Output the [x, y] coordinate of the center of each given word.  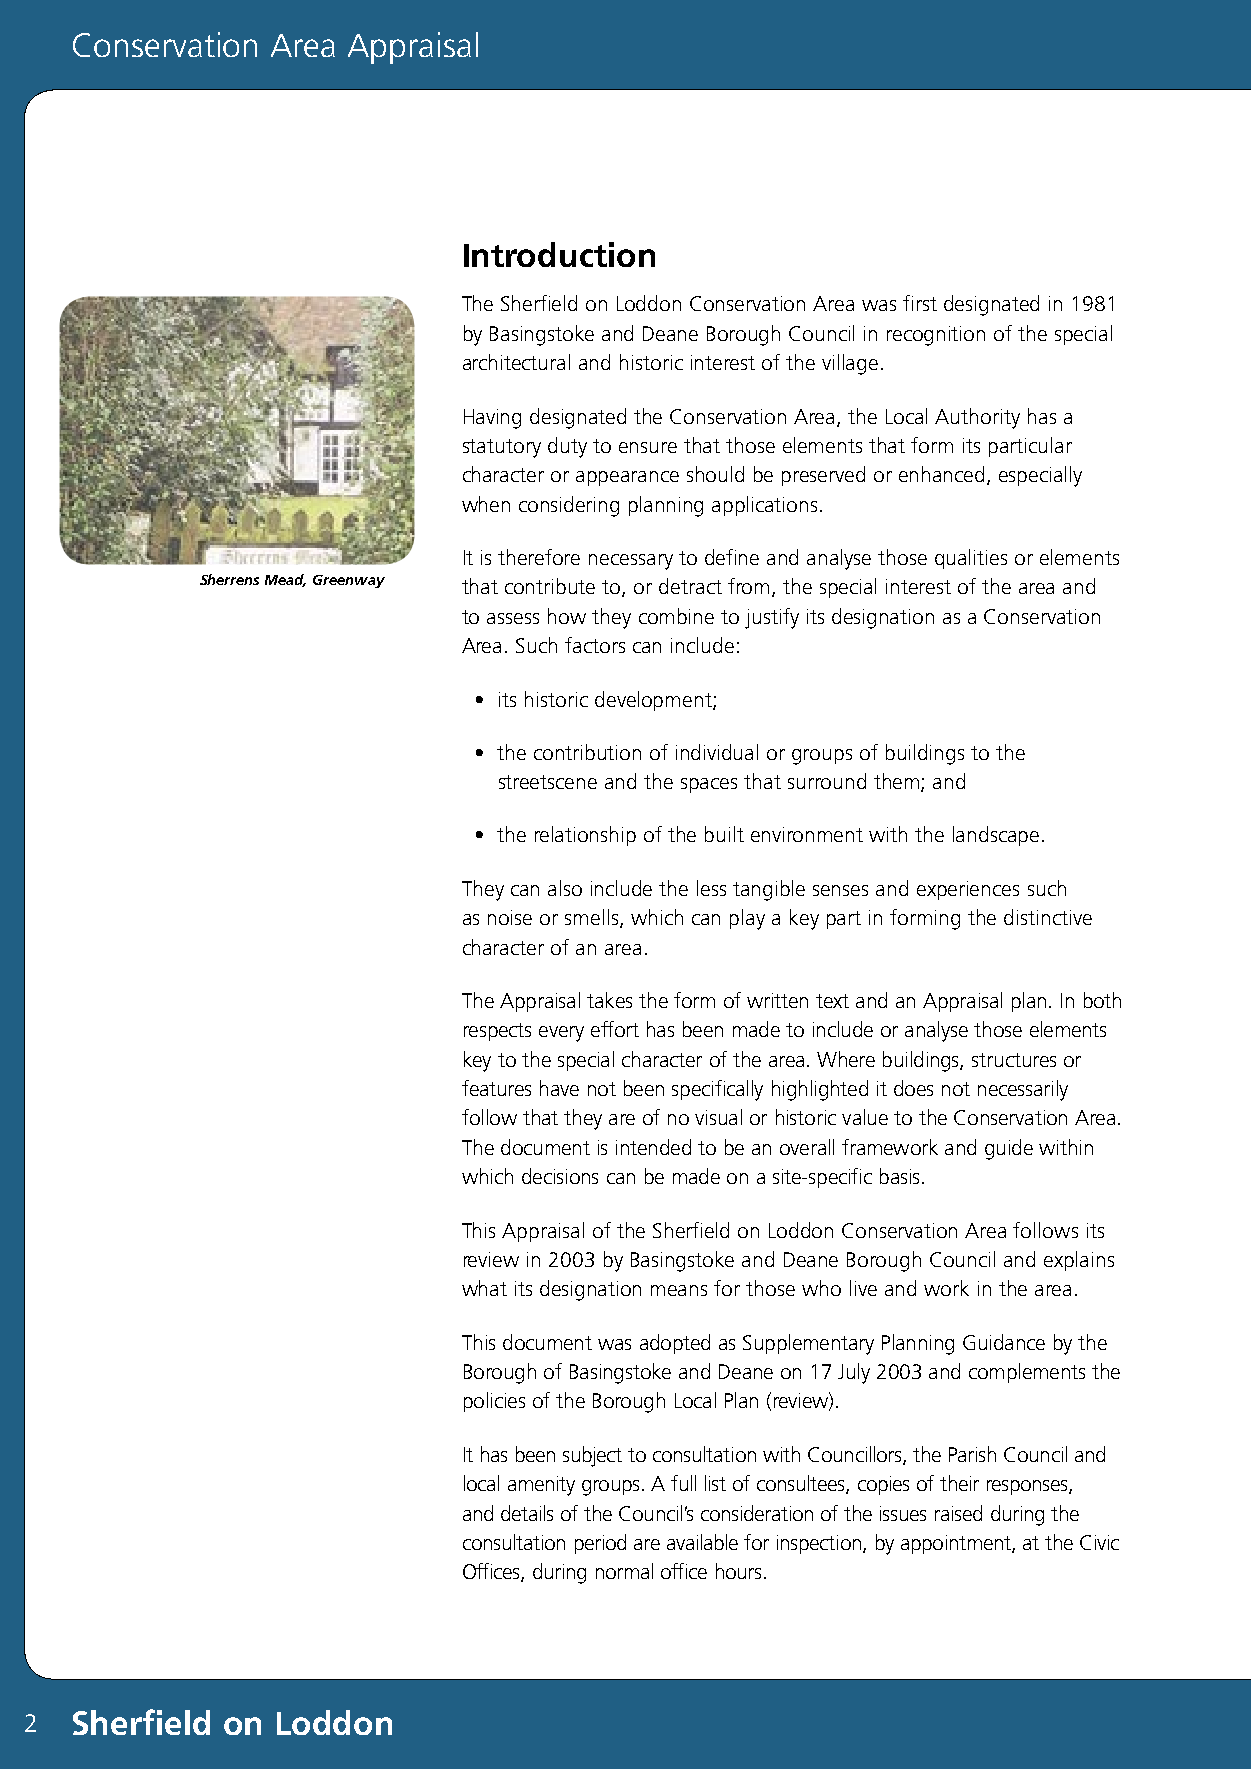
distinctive [1048, 917]
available [702, 1542]
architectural [516, 362]
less [711, 888]
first [920, 303]
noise [510, 917]
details [527, 1513]
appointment [957, 1544]
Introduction [559, 254]
